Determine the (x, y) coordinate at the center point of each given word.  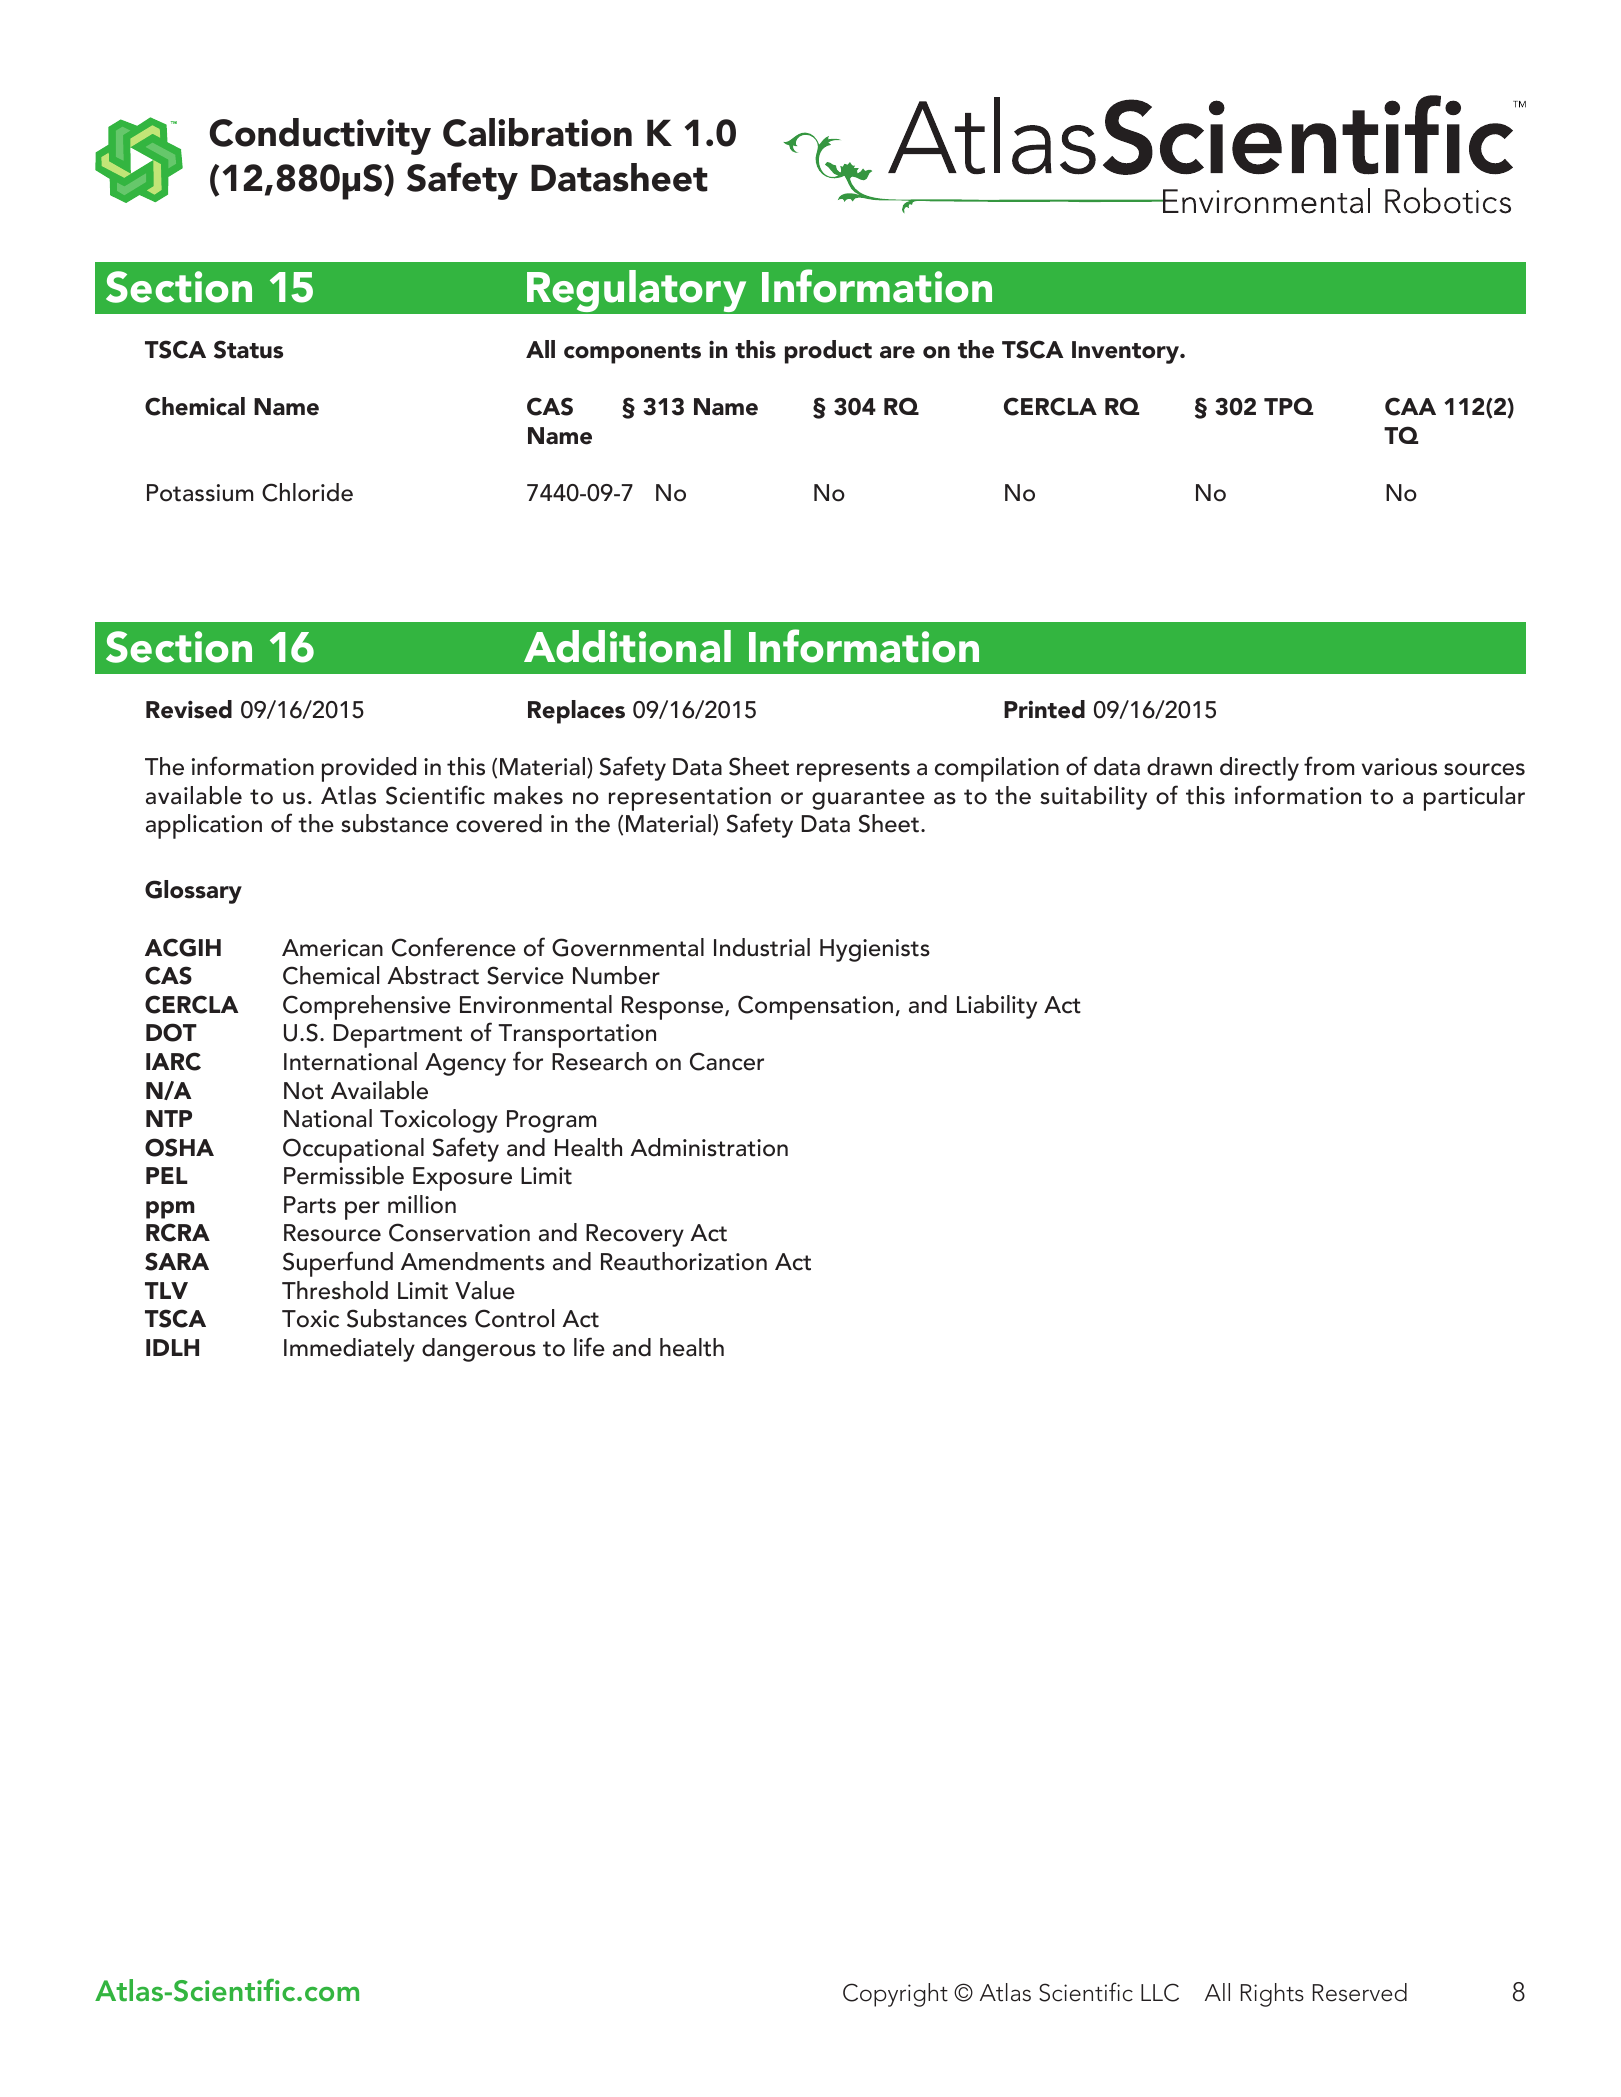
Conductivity (320, 136)
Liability (997, 1007)
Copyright (895, 1995)
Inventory (1126, 352)
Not (303, 1091)
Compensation (815, 1007)
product (828, 352)
